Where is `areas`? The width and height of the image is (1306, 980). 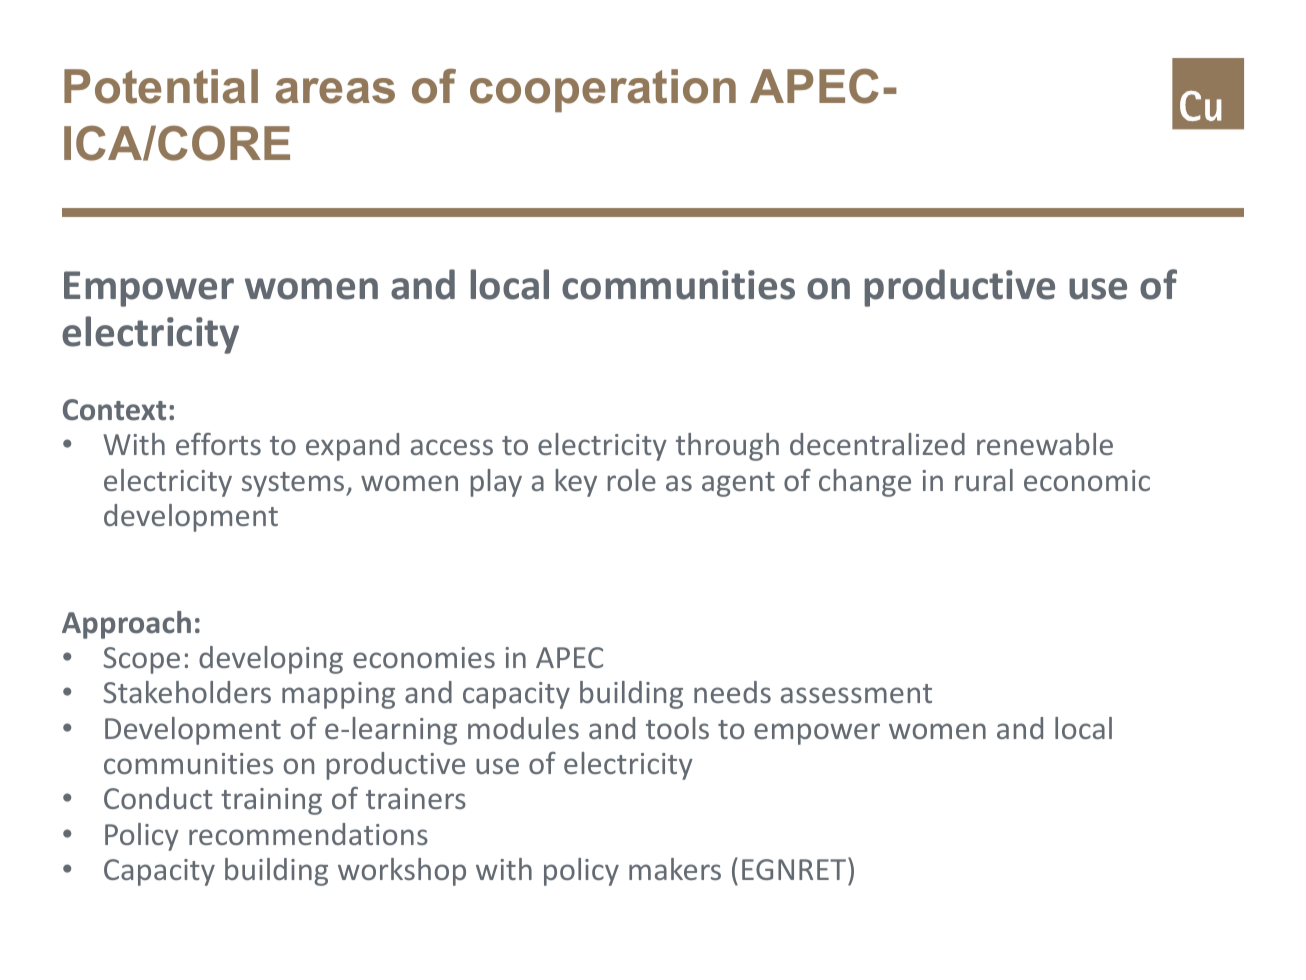 areas is located at coordinates (335, 91).
